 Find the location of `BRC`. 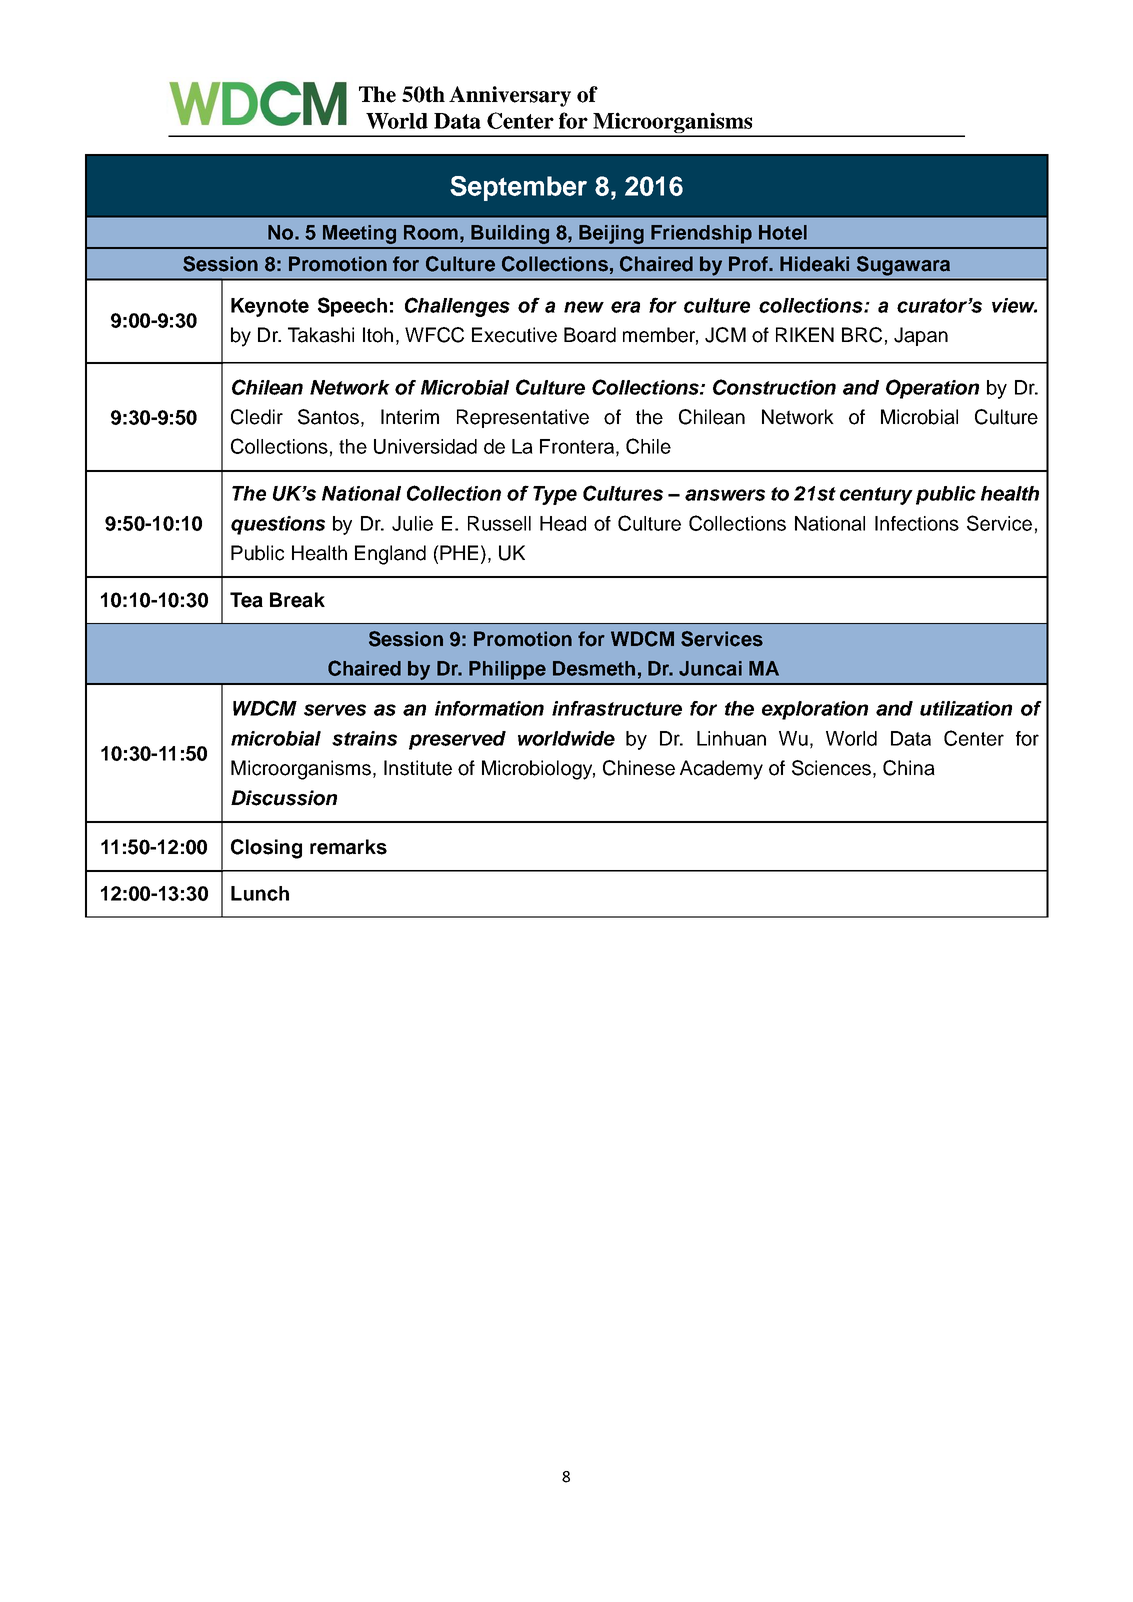

BRC is located at coordinates (862, 335).
